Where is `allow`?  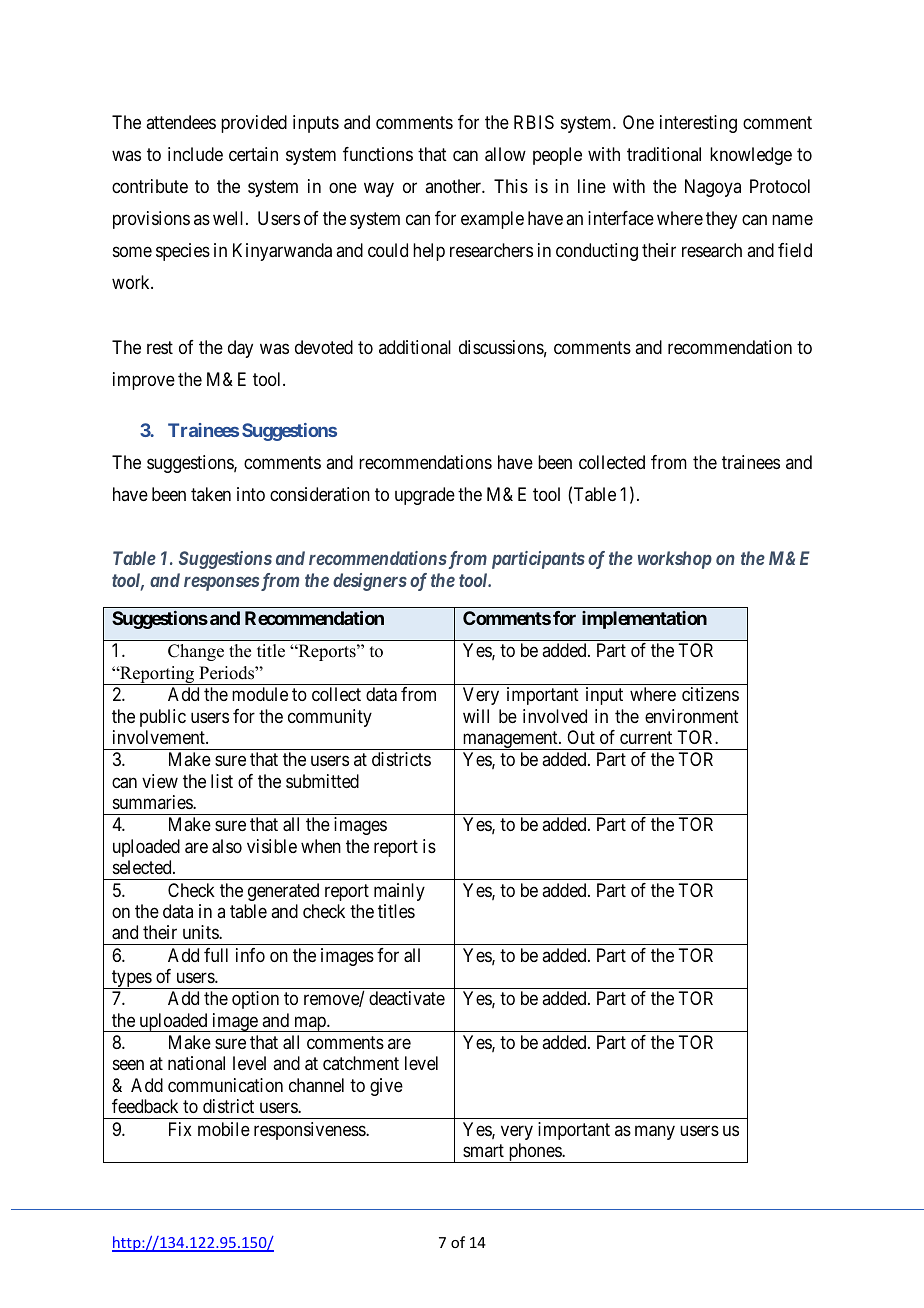
allow is located at coordinates (505, 154).
